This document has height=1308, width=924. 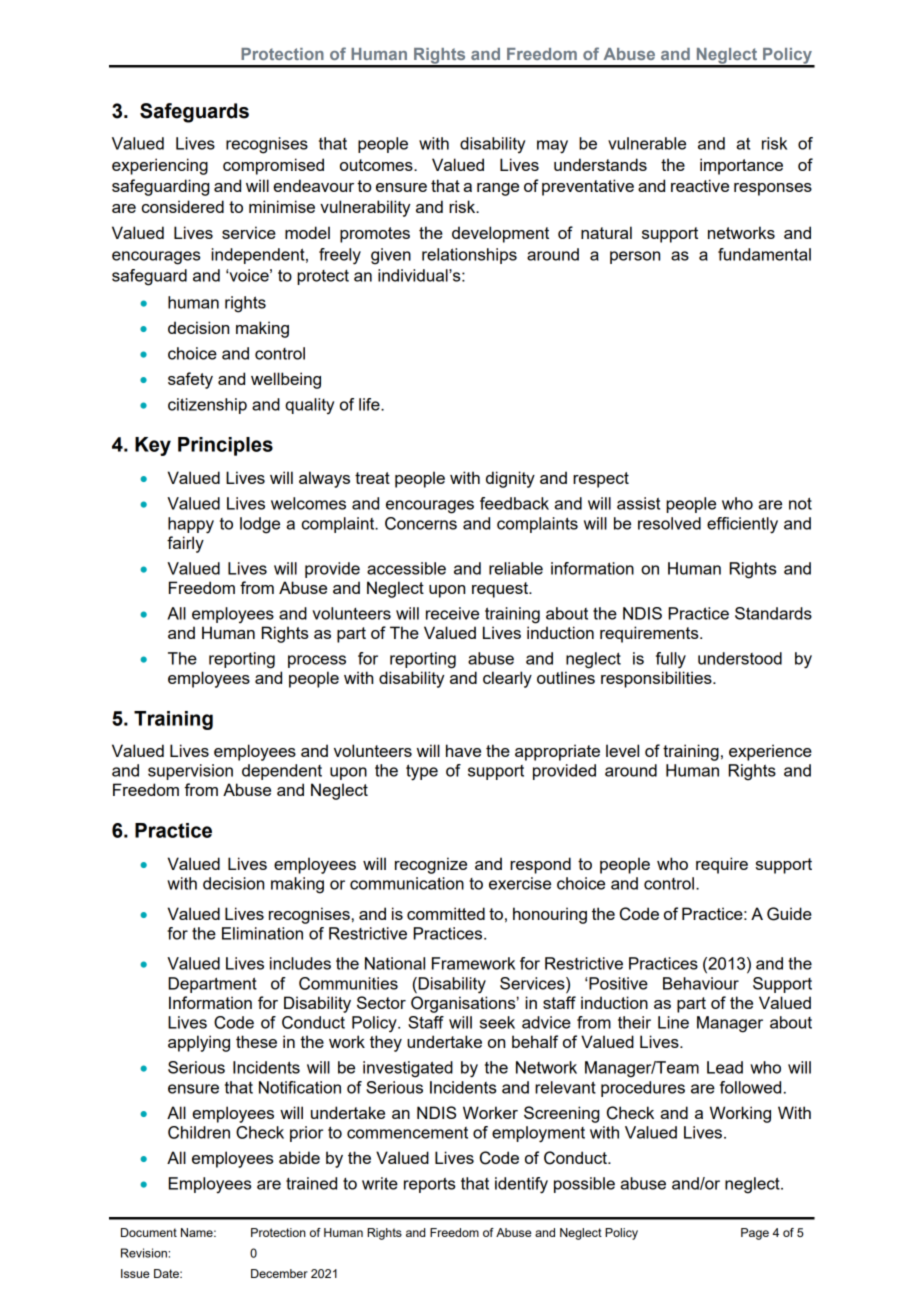 I want to click on life, so click(x=370, y=404).
